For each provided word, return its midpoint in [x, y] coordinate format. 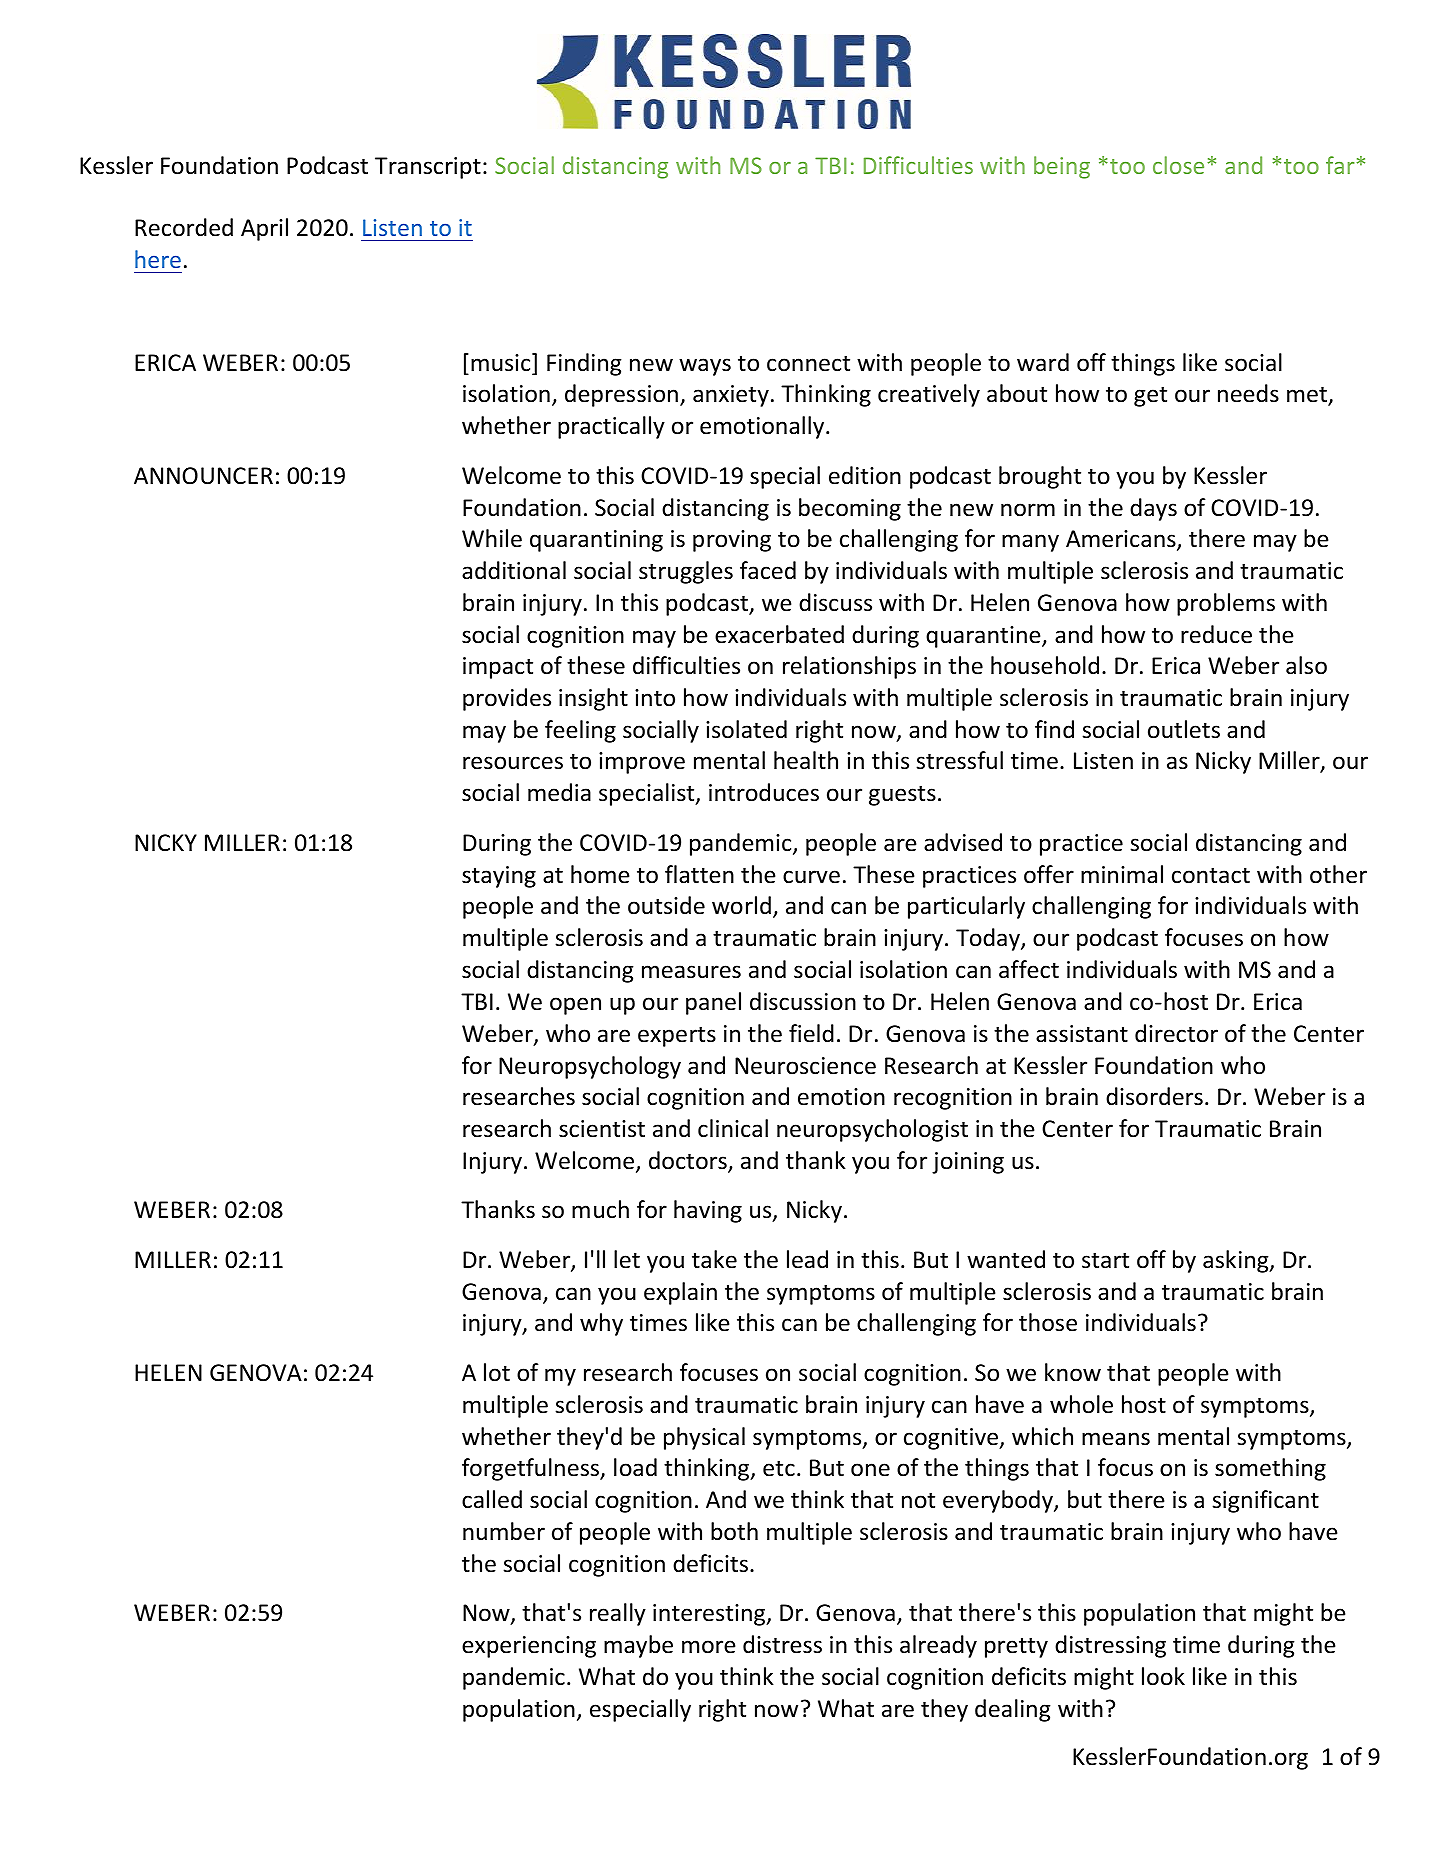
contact [1211, 875]
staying [499, 877]
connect [808, 363]
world [741, 905]
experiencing [529, 1647]
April [264, 229]
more [708, 1647]
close [1178, 165]
